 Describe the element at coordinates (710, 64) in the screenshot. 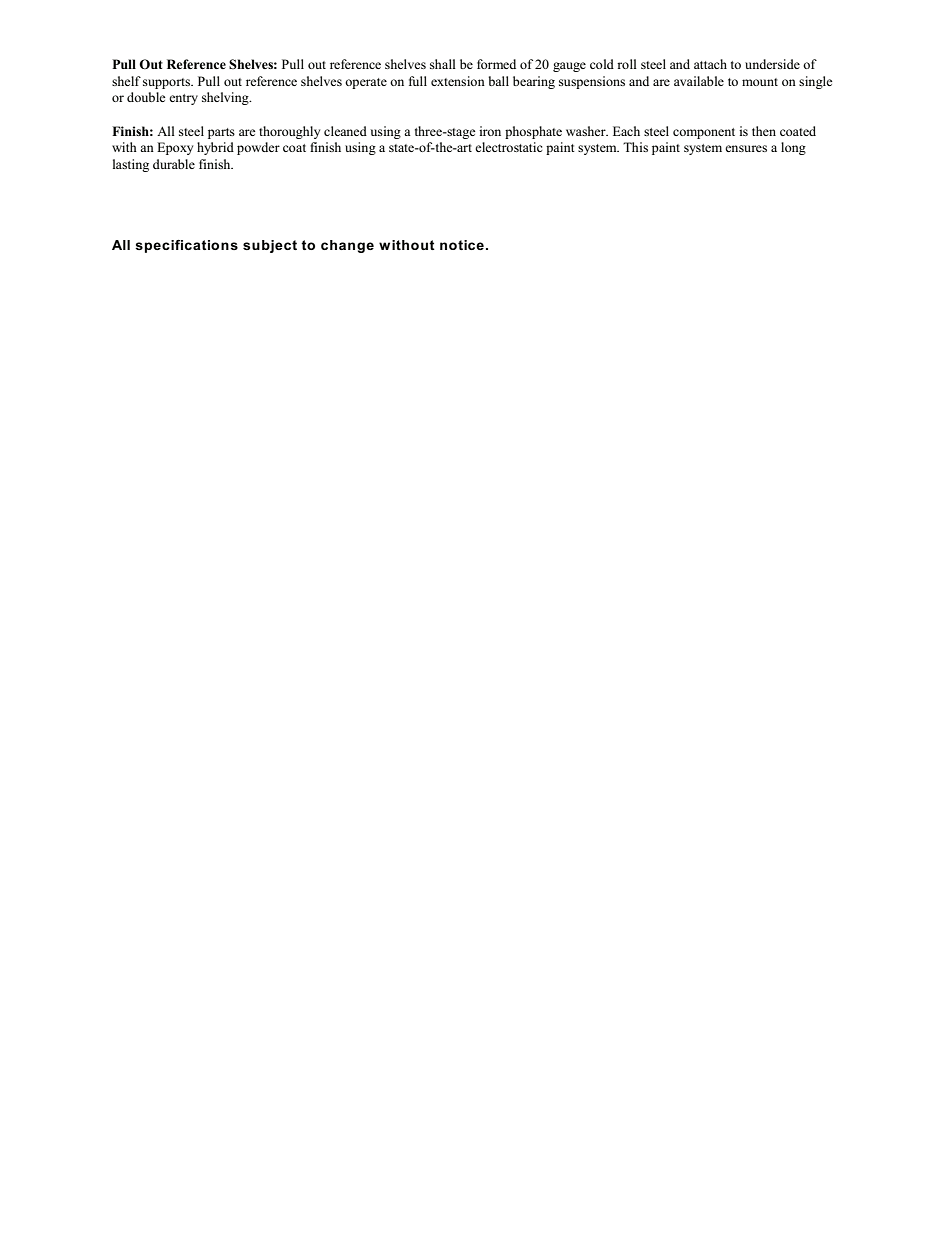

I see `attach` at that location.
